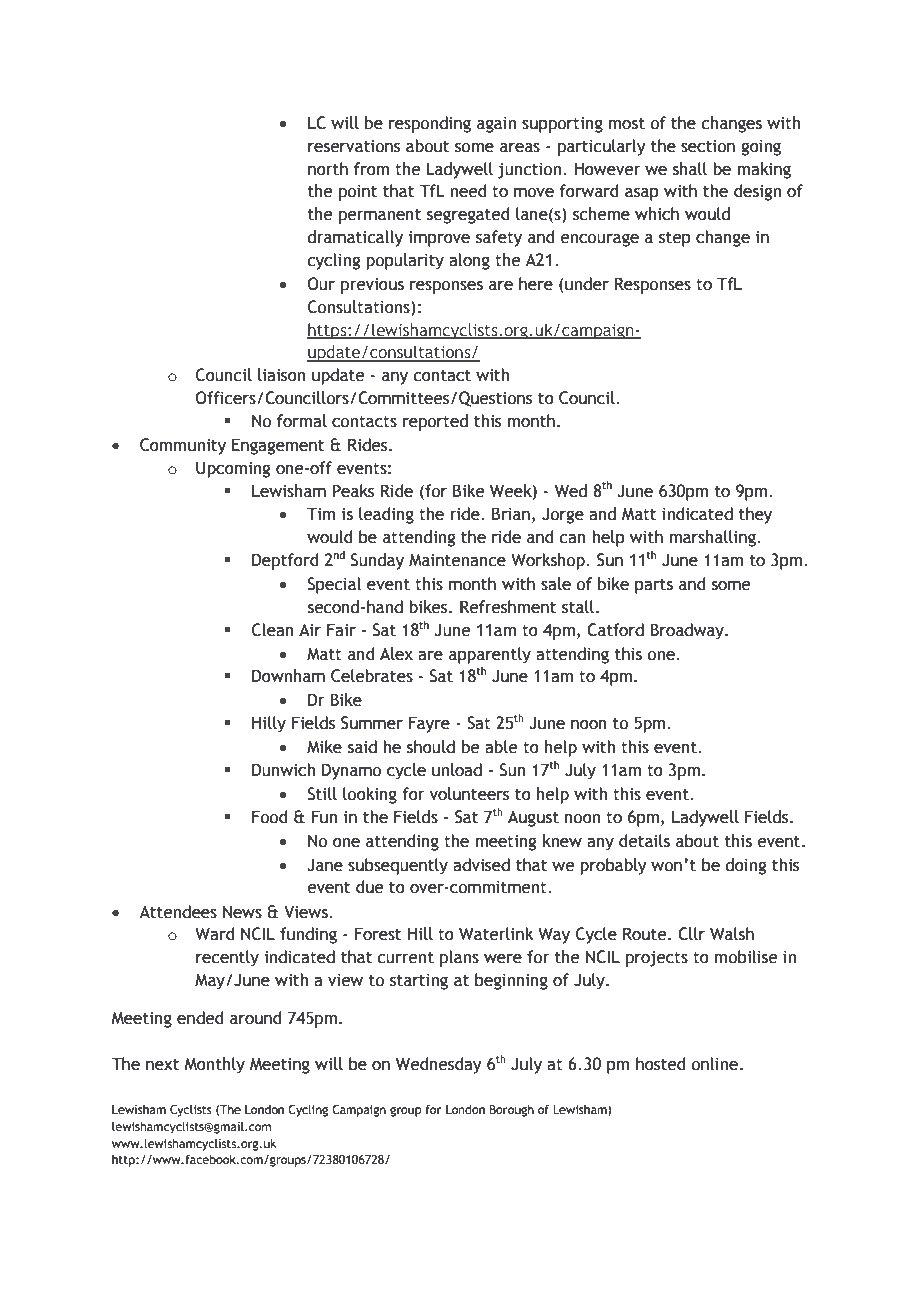 This screenshot has width=924, height=1308. I want to click on section, so click(708, 146).
